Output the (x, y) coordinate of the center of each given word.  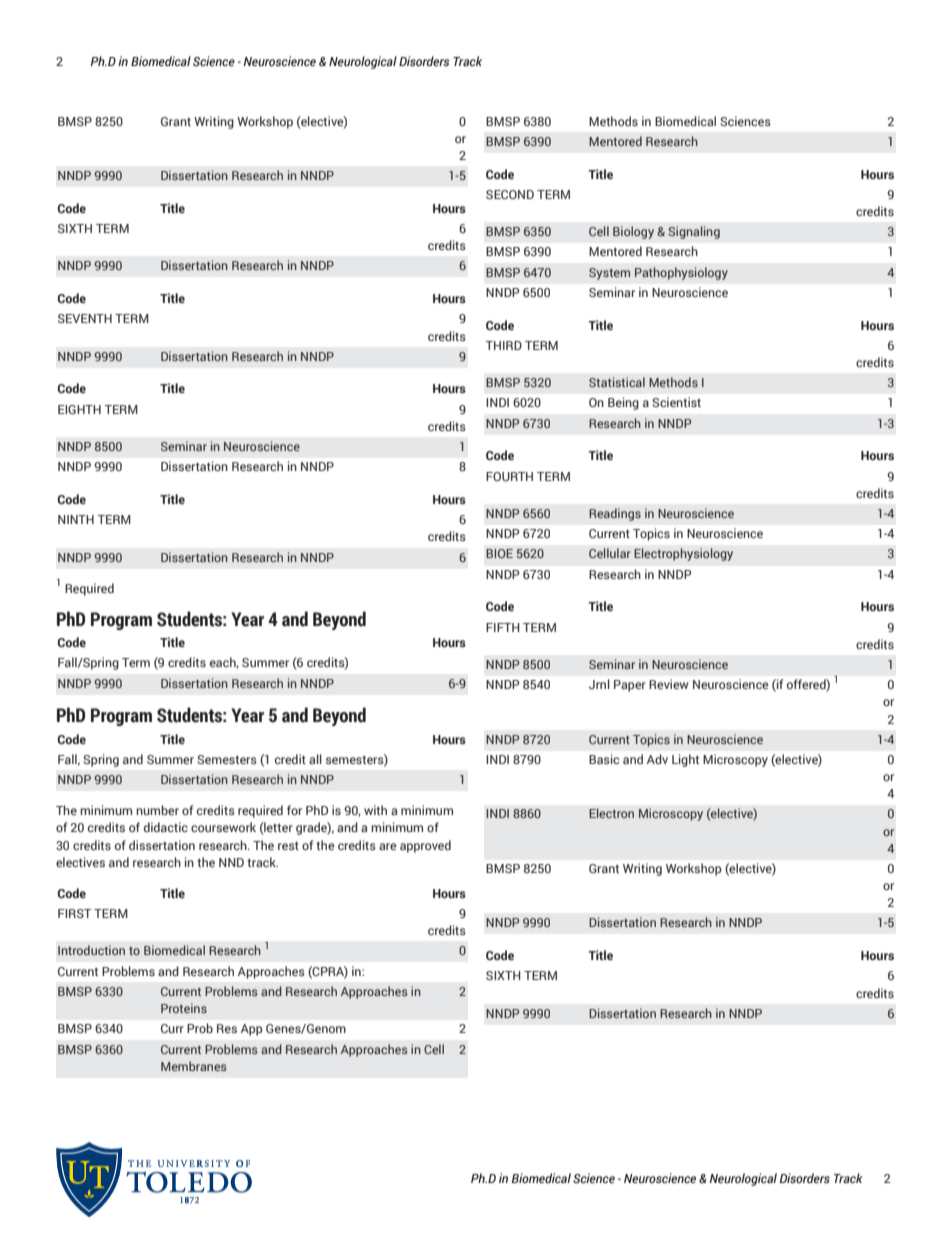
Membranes (194, 1066)
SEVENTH (85, 318)
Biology (633, 232)
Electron (611, 813)
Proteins (184, 1008)
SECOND (510, 194)
